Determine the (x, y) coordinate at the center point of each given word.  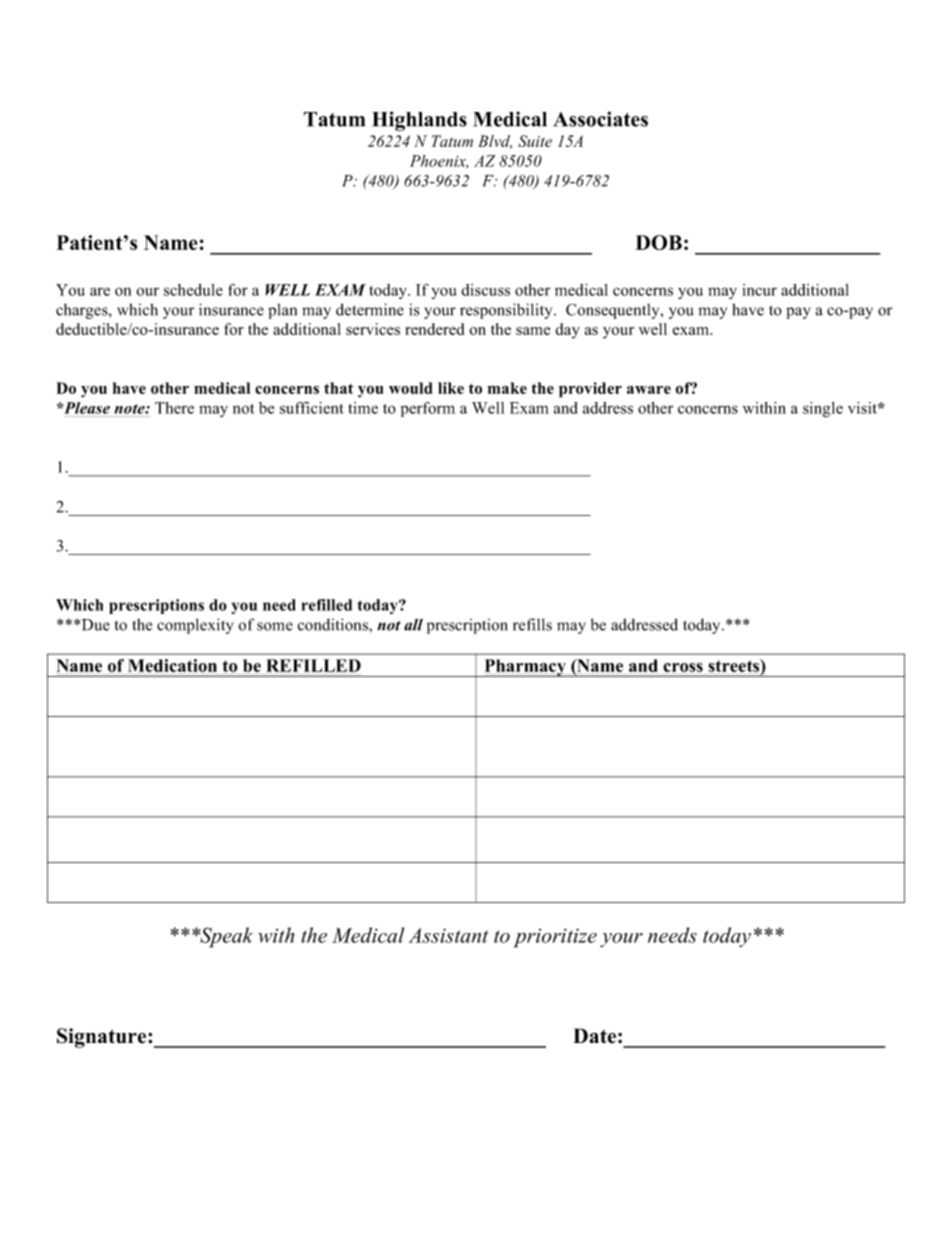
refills (532, 624)
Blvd (495, 142)
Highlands (419, 121)
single (823, 409)
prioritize (555, 938)
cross (683, 669)
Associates (601, 119)
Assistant (448, 935)
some (275, 626)
